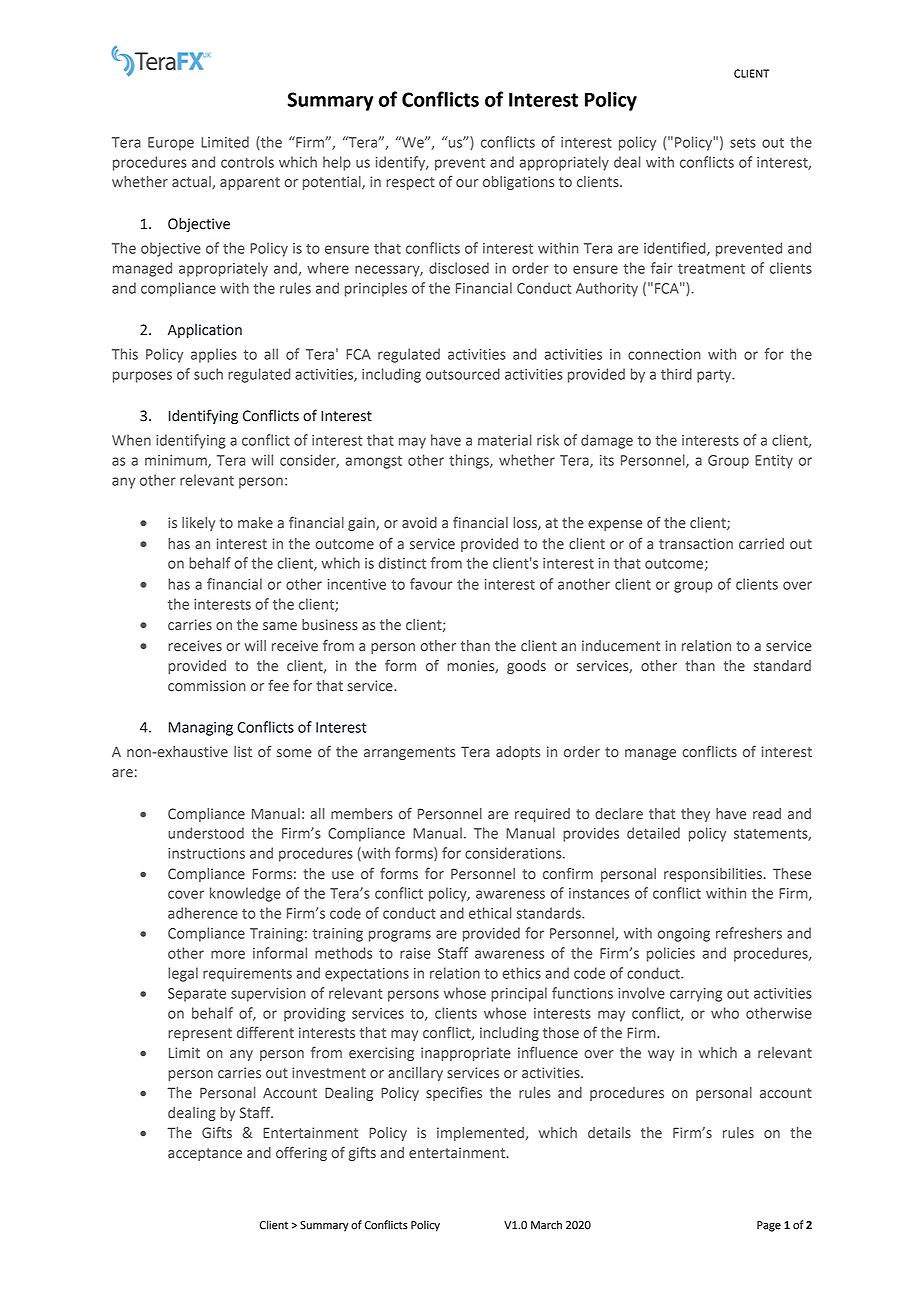  Describe the element at coordinates (769, 1226) in the screenshot. I see `Page` at that location.
